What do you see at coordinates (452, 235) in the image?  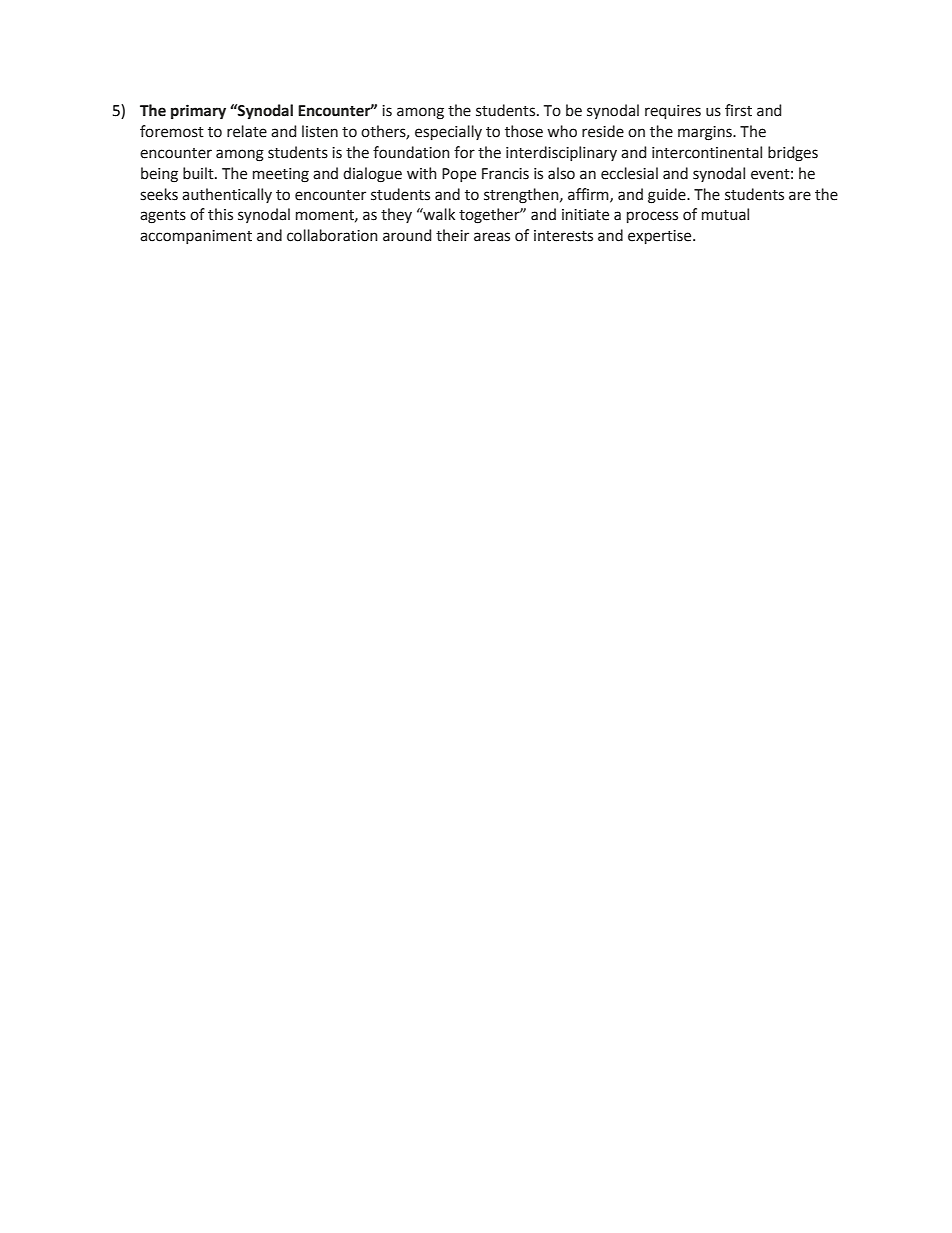 I see `their` at bounding box center [452, 235].
